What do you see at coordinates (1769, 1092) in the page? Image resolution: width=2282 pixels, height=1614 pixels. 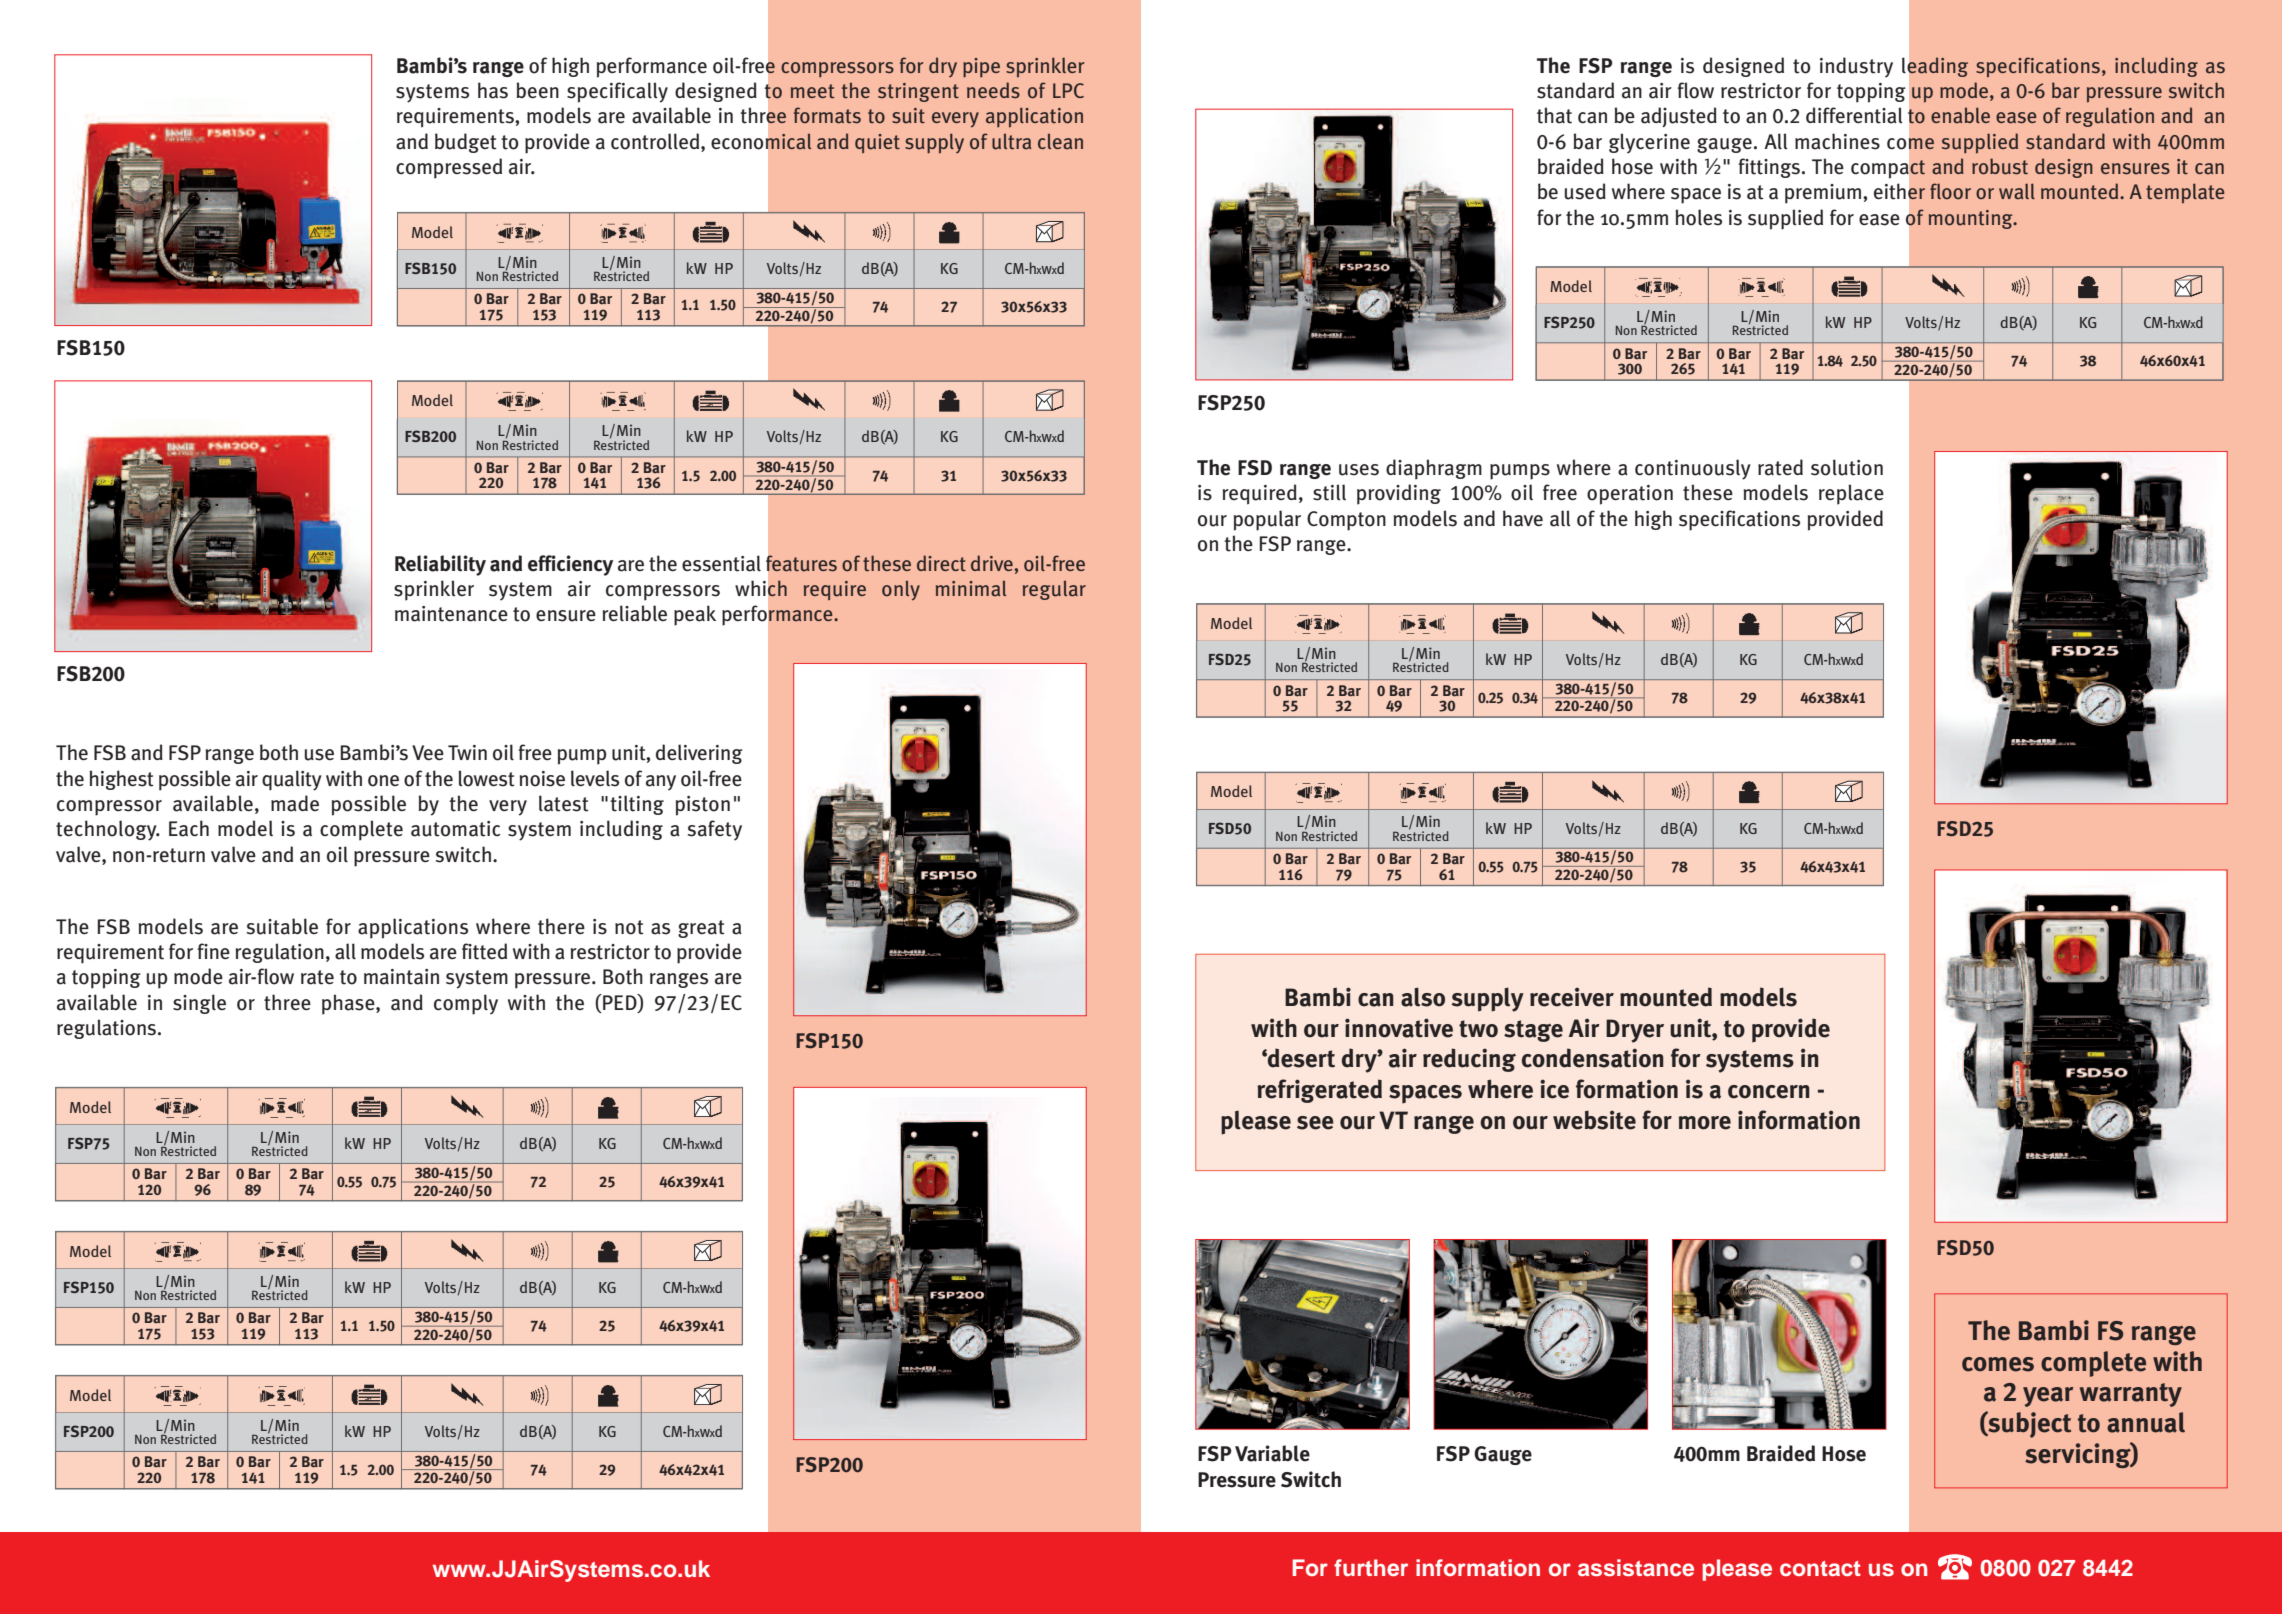 I see `concern` at bounding box center [1769, 1092].
